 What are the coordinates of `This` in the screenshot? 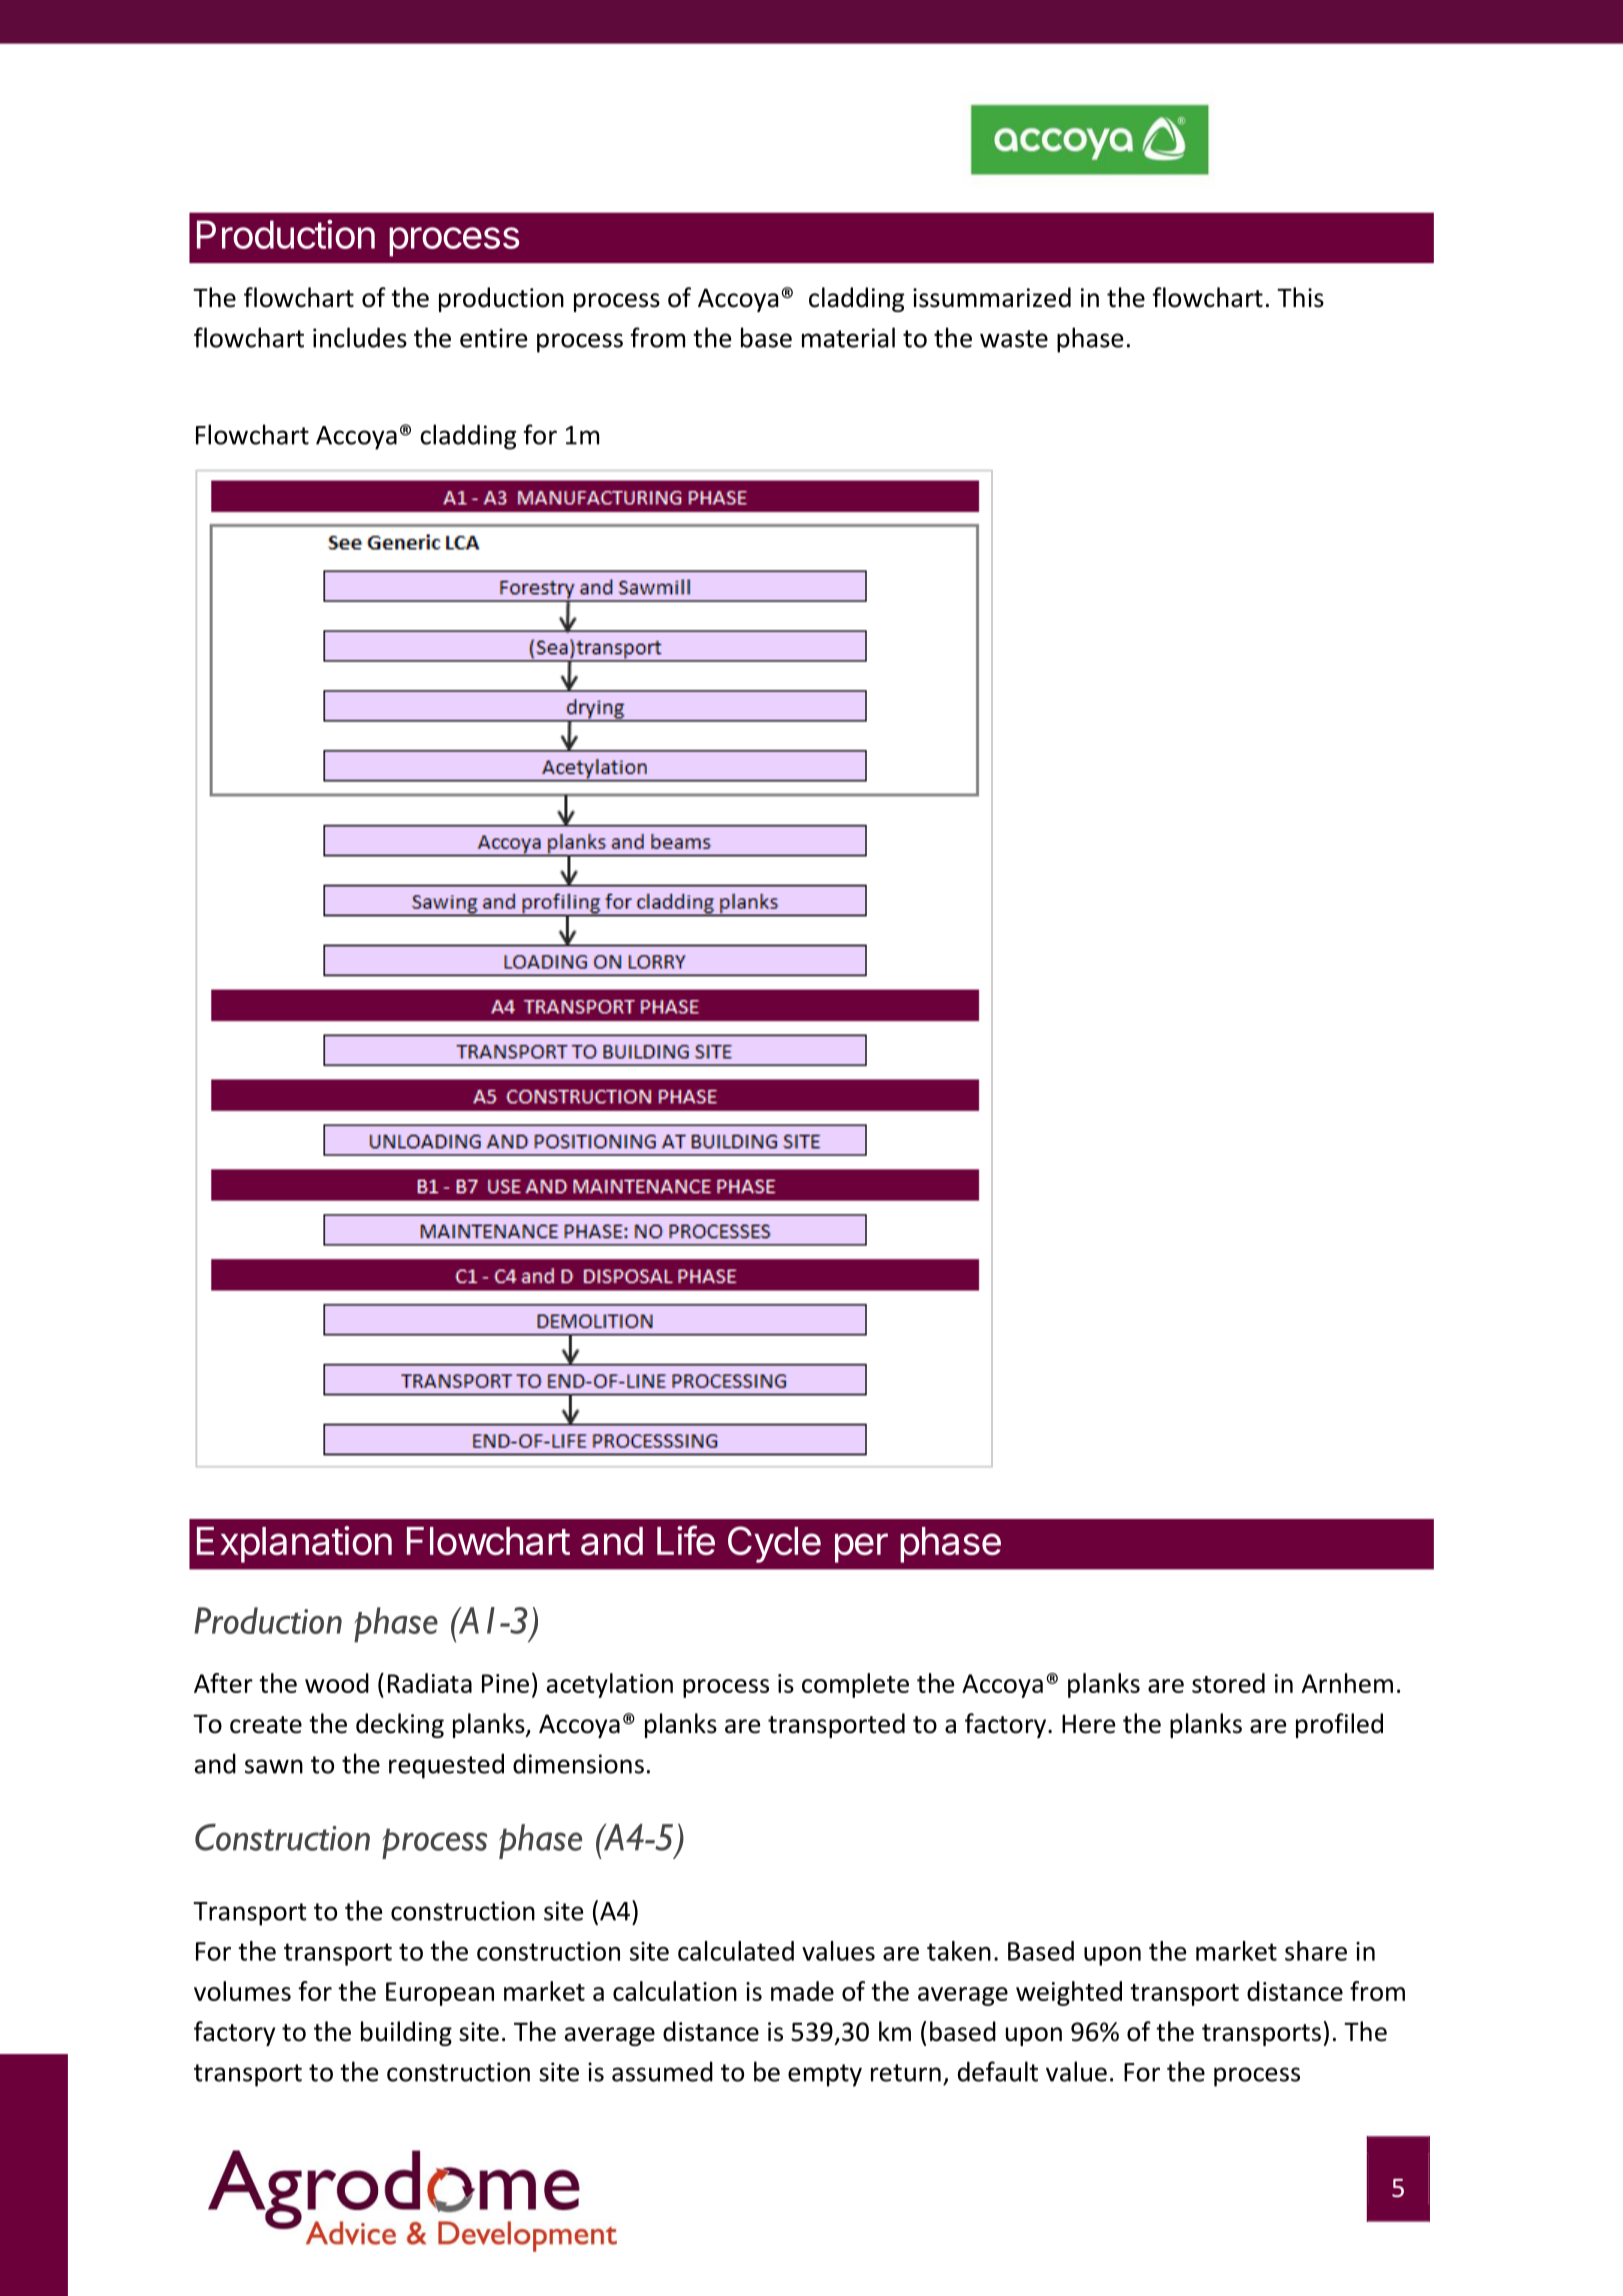 It's located at (1300, 297).
